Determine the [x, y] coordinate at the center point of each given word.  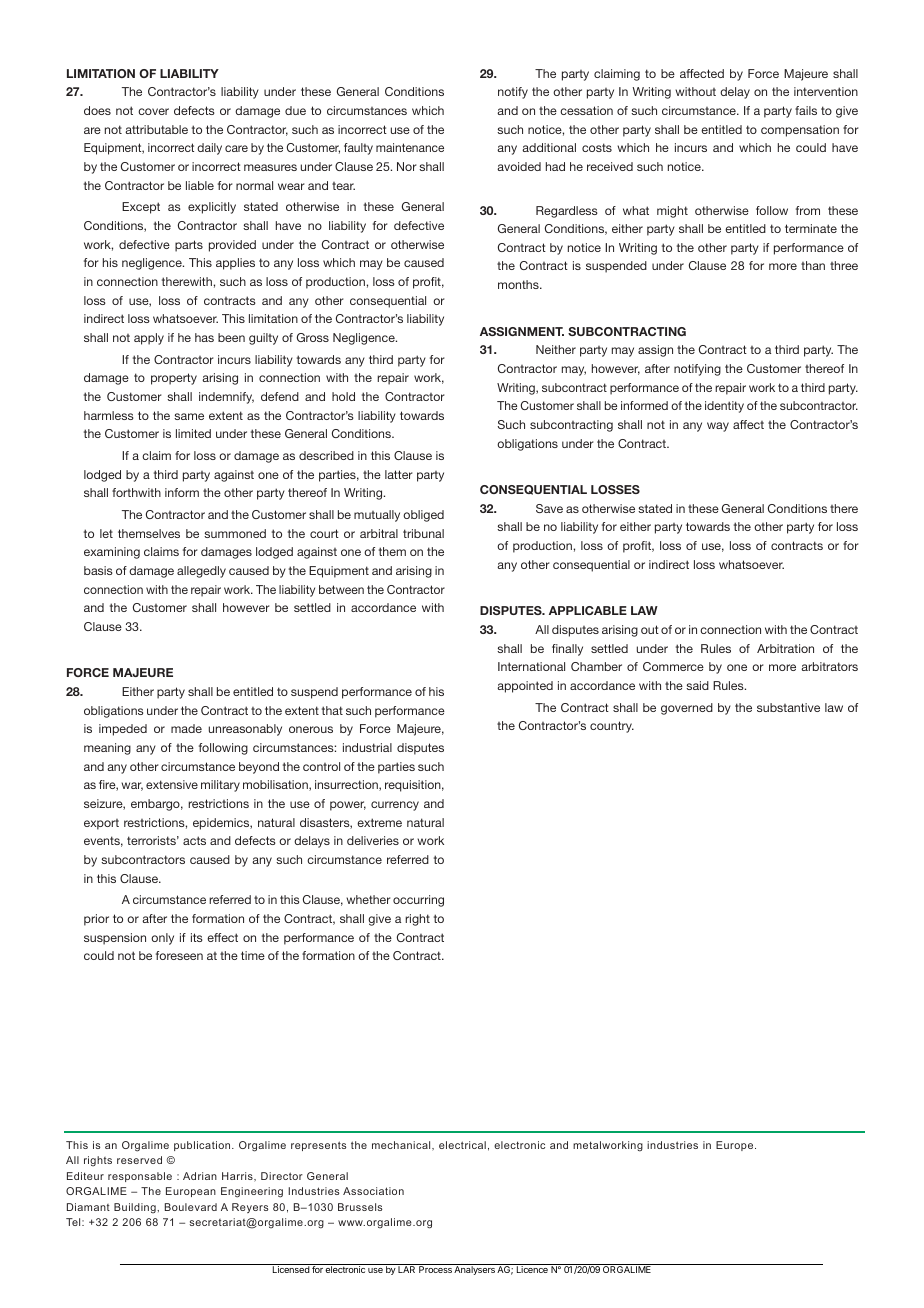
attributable [156, 129]
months [519, 284]
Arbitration [785, 648]
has [204, 337]
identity [724, 407]
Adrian [200, 1176]
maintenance [410, 147]
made [186, 728]
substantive [788, 707]
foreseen [179, 955]
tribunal [423, 533]
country [612, 727]
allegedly [201, 572]
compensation [800, 131]
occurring [418, 901]
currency [395, 806]
